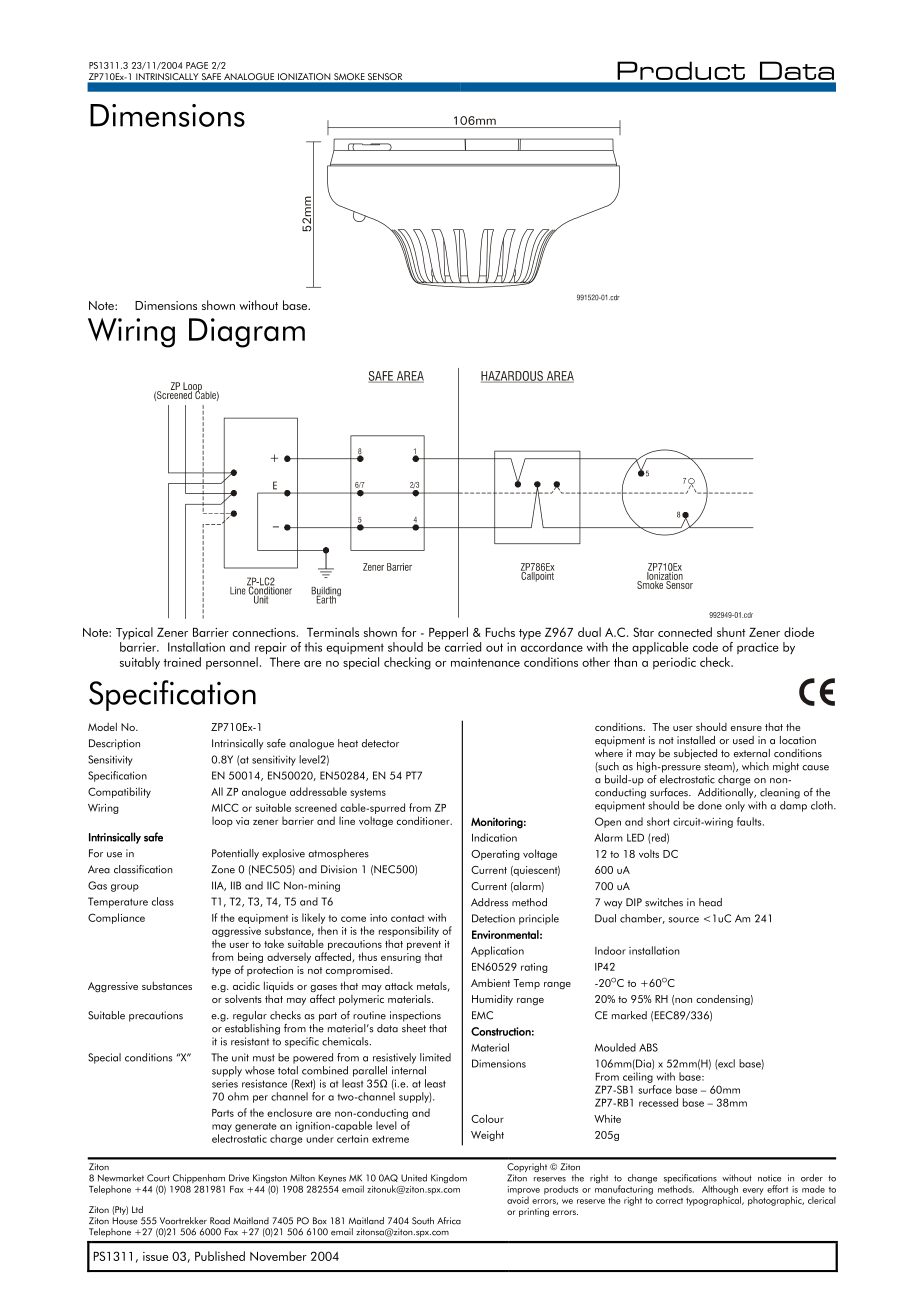 This screenshot has height=1308, width=924. Describe the element at coordinates (220, 1221) in the screenshot. I see `Road` at that location.
